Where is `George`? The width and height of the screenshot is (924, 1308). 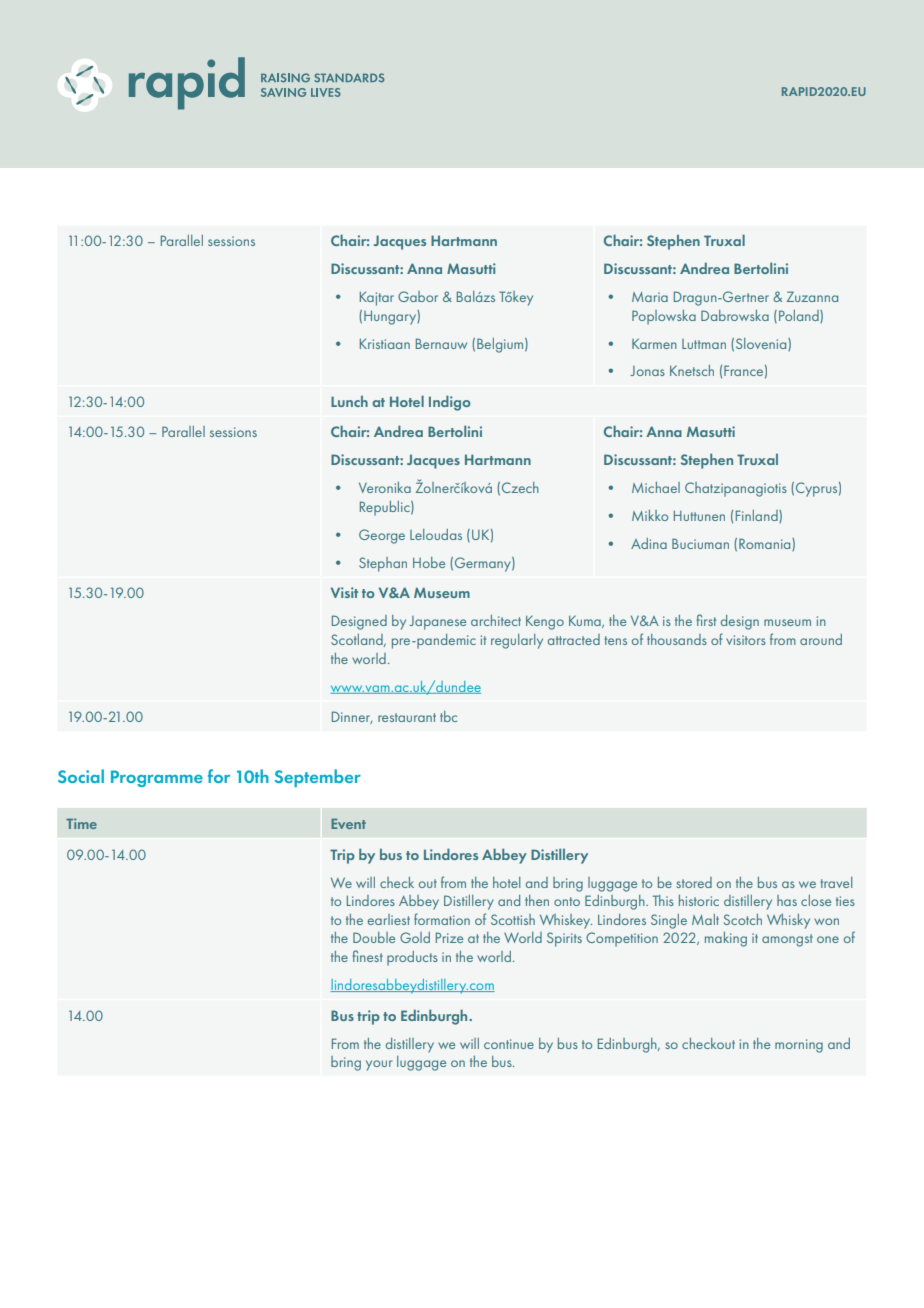 George is located at coordinates (382, 536).
